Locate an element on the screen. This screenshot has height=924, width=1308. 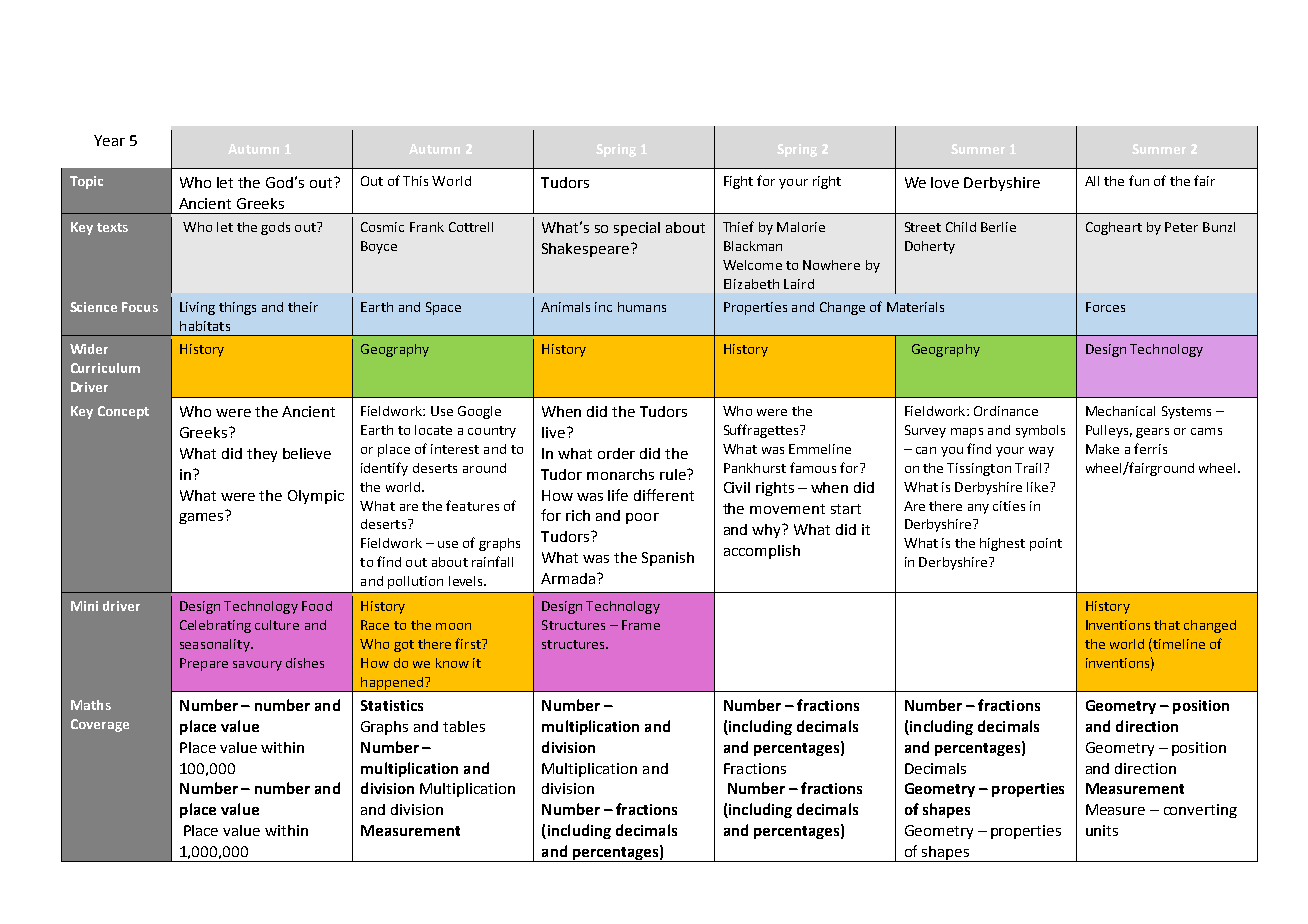
tables is located at coordinates (464, 726).
